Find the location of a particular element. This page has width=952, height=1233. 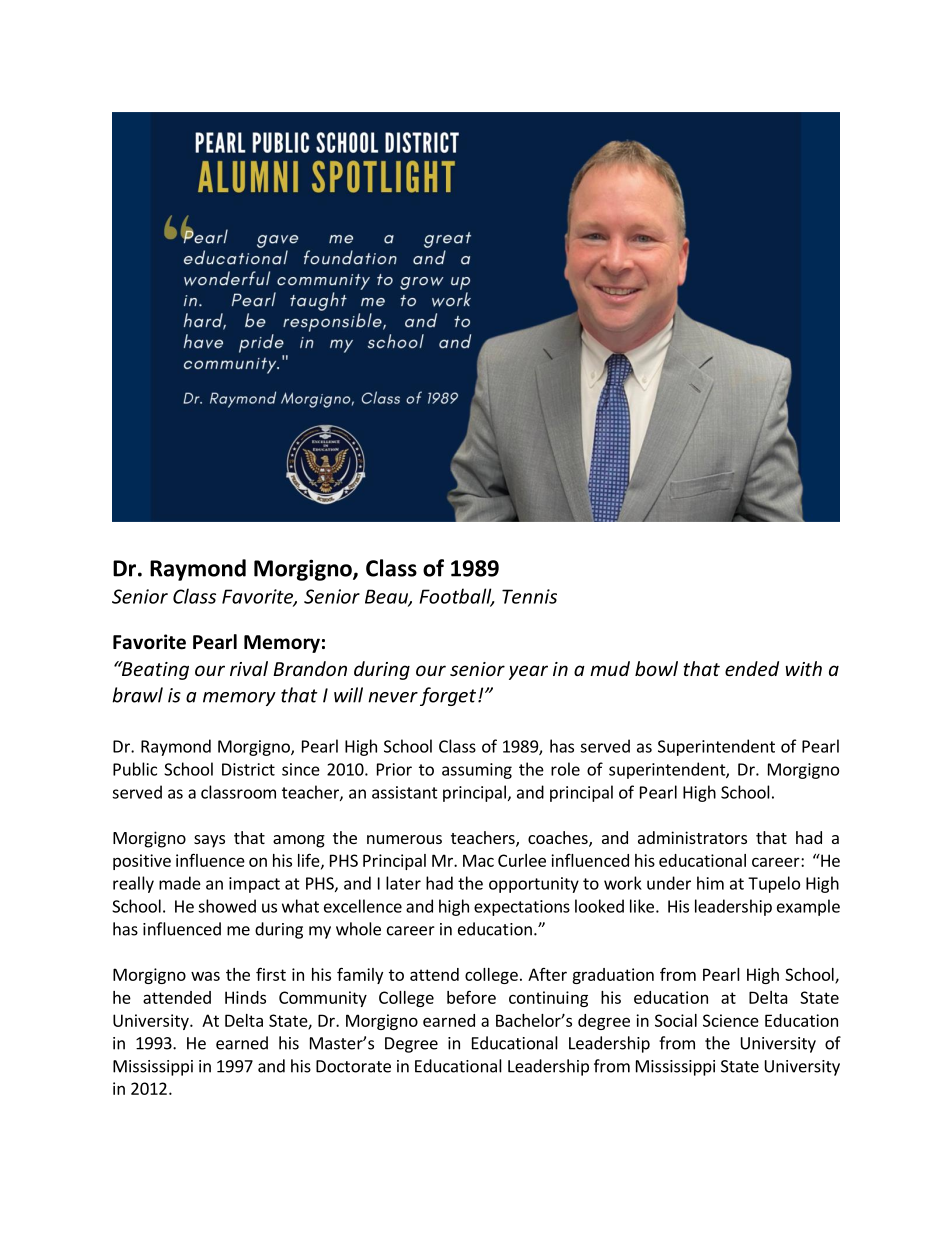

bowl is located at coordinates (656, 668).
